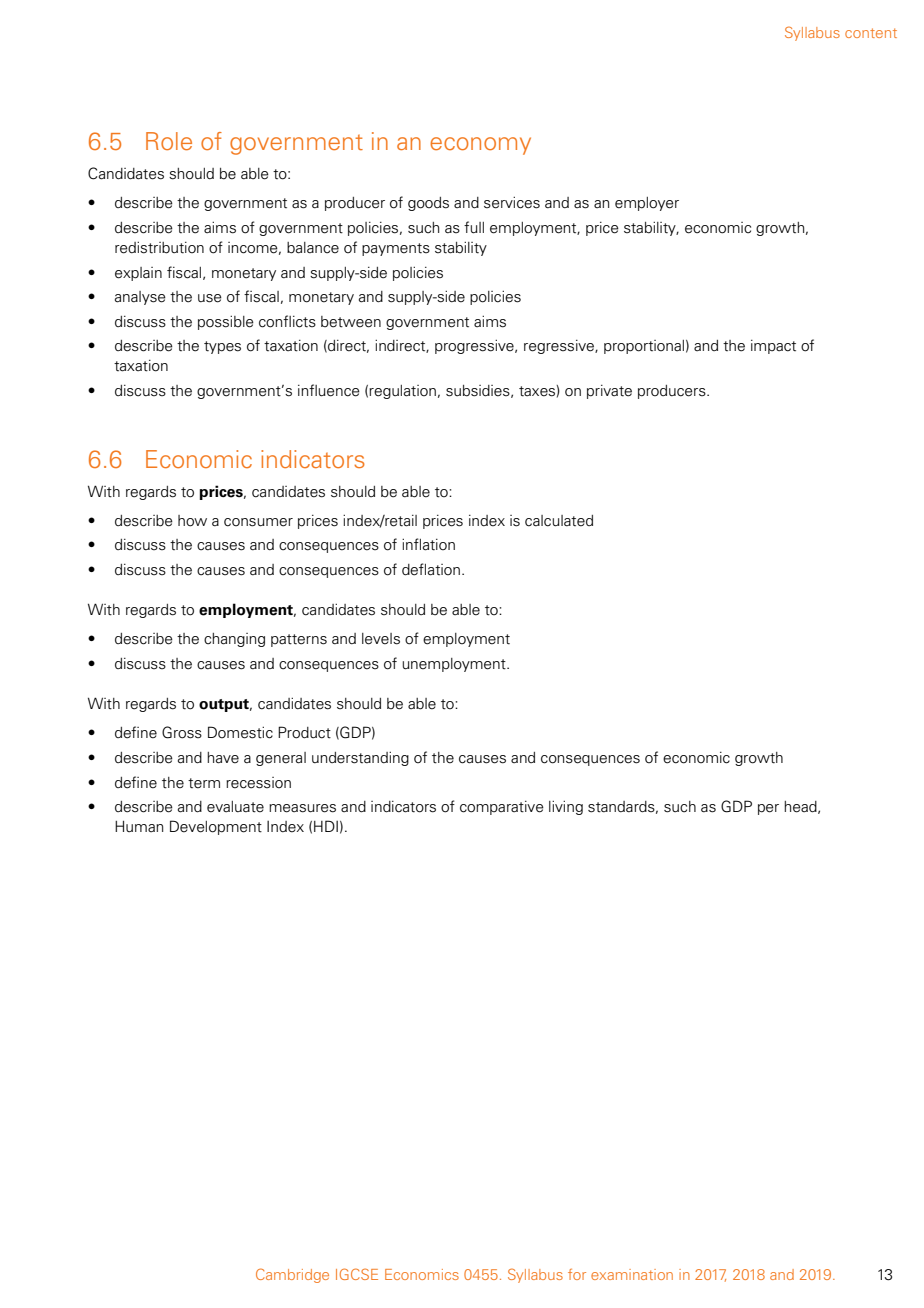 The width and height of the screenshot is (924, 1308). What do you see at coordinates (566, 807) in the screenshot?
I see `living` at bounding box center [566, 807].
